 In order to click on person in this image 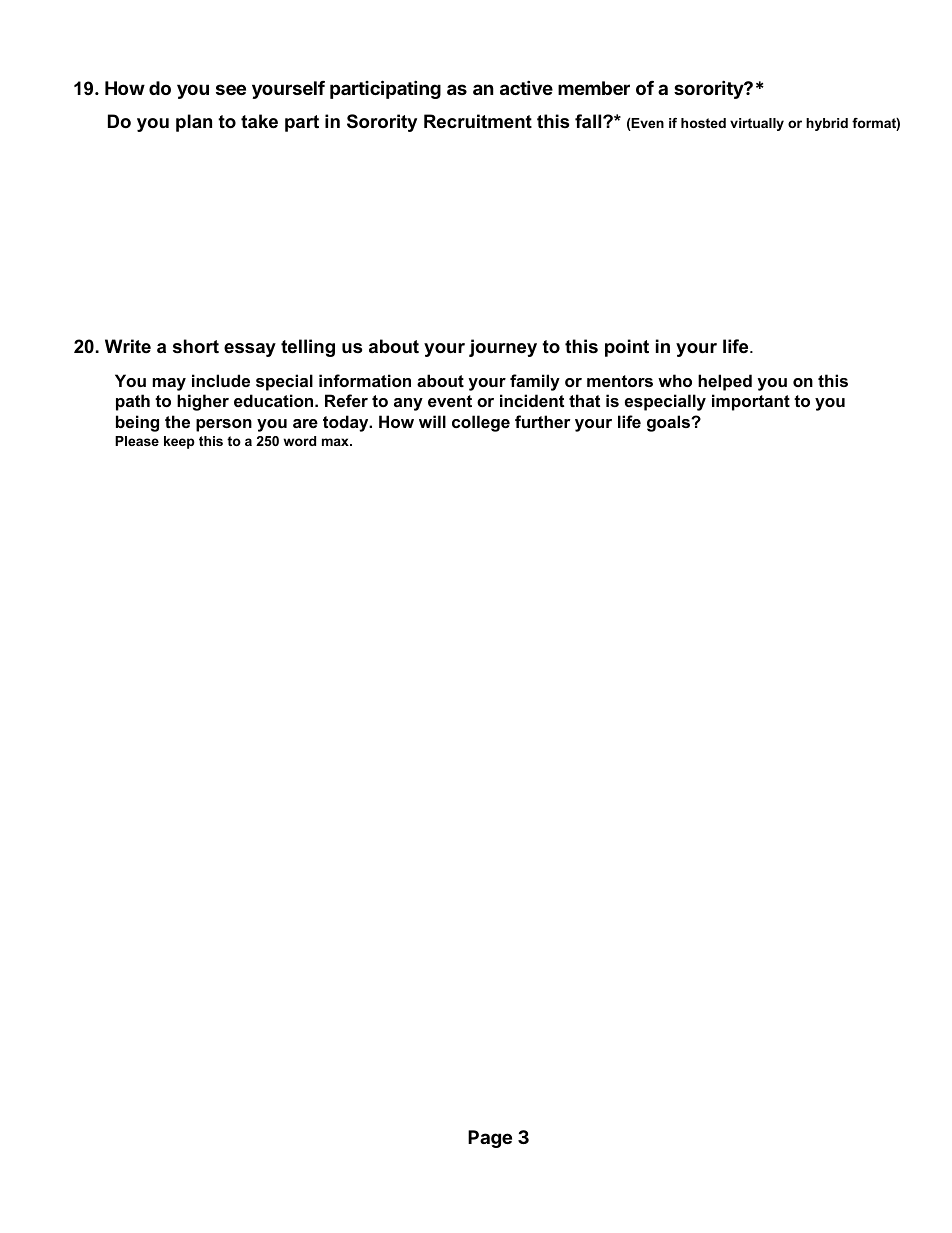, I will do `click(224, 425)`.
